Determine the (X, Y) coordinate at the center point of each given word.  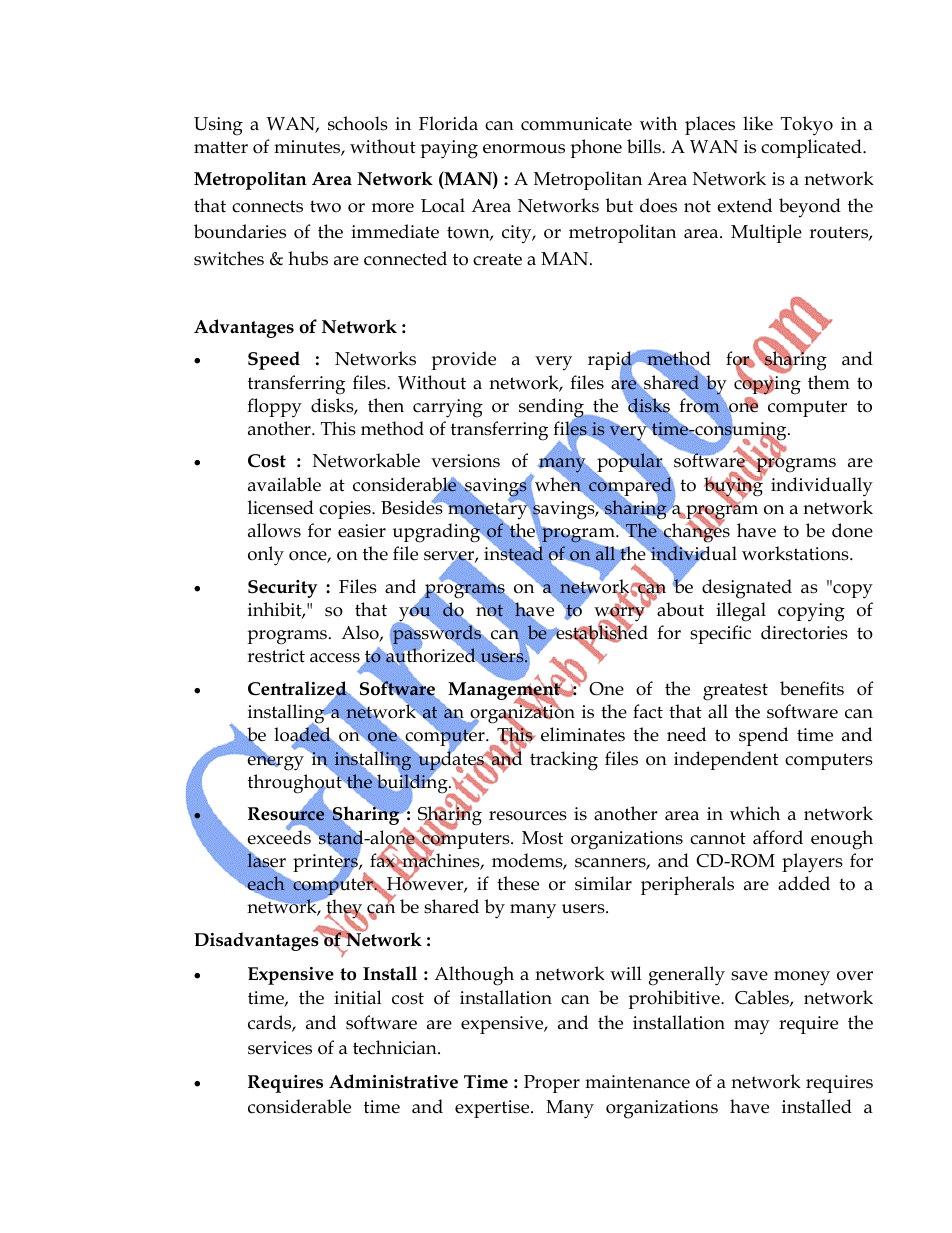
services (280, 1048)
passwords (437, 634)
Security (283, 589)
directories (804, 632)
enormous (524, 149)
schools (358, 123)
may (752, 1027)
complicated (812, 148)
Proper (552, 1084)
